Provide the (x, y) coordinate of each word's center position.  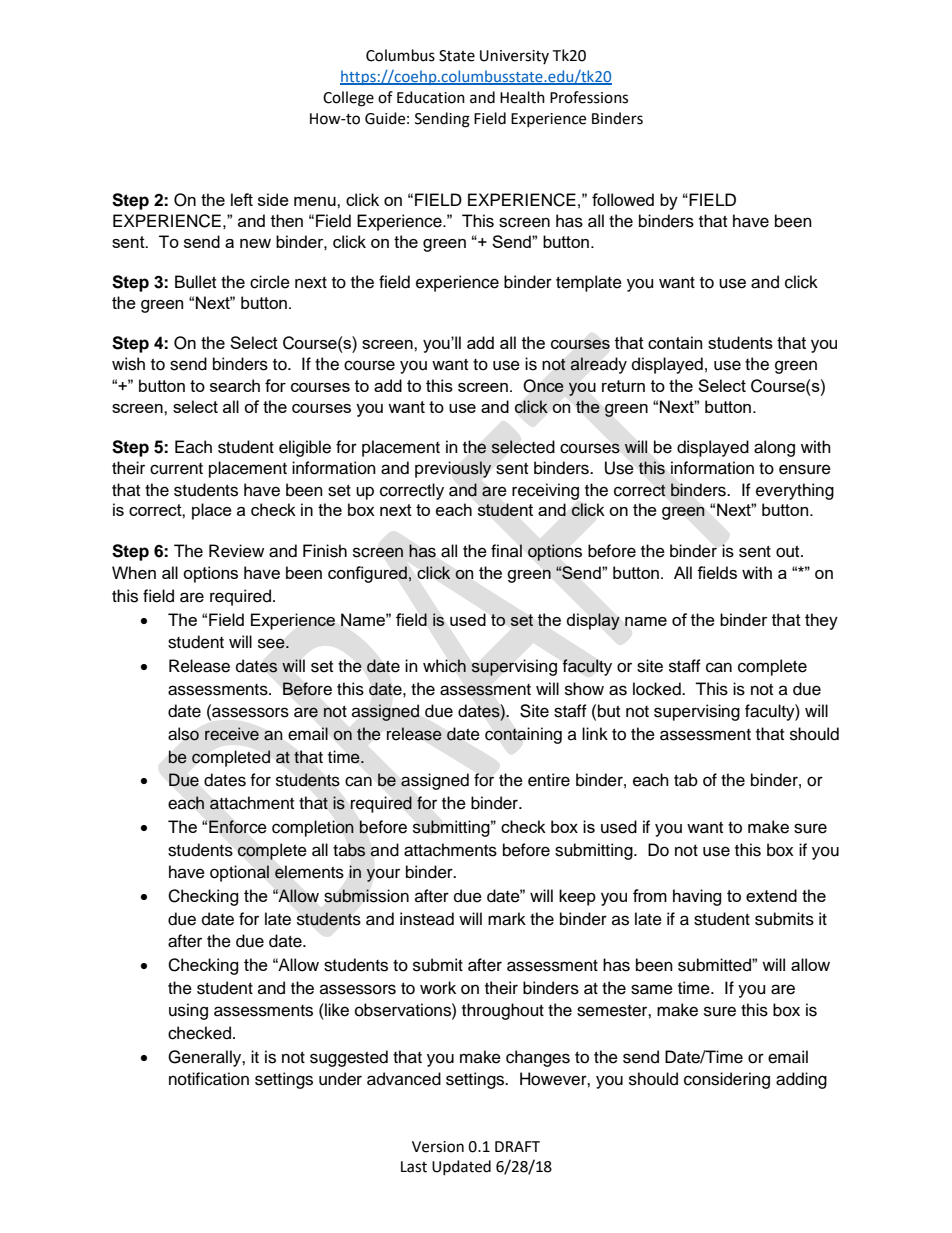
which (444, 666)
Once (544, 385)
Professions (589, 97)
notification (209, 1079)
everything (795, 491)
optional (239, 873)
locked (658, 689)
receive (232, 734)
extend (771, 895)
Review (236, 551)
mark (507, 919)
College (348, 99)
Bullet (195, 282)
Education (431, 97)
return (623, 386)
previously (453, 469)
